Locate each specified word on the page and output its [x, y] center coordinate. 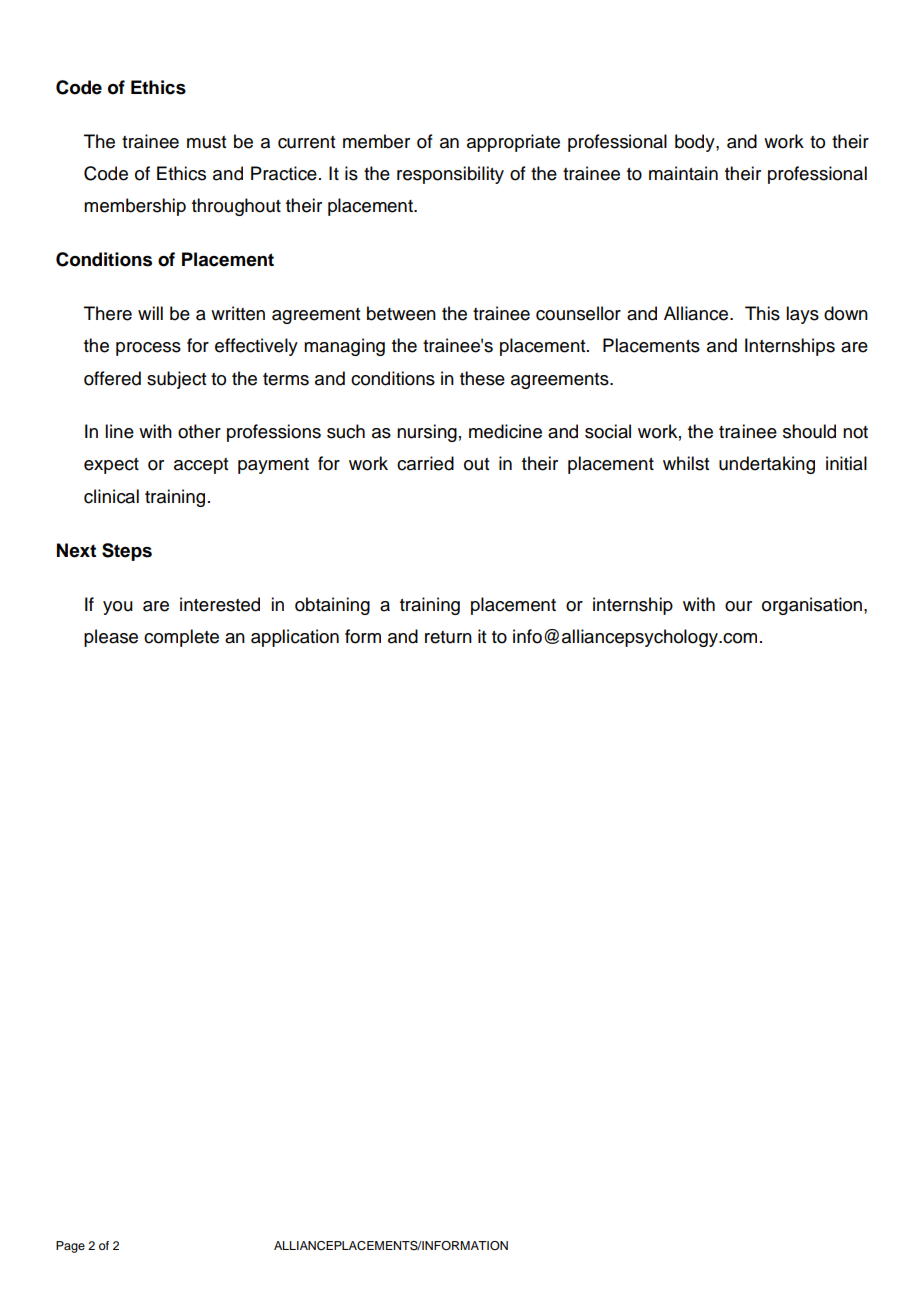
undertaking [767, 465]
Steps [127, 552]
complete [181, 638]
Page [70, 1247]
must [206, 142]
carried [425, 463]
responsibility [450, 175]
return [448, 637]
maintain [683, 173]
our [738, 606]
